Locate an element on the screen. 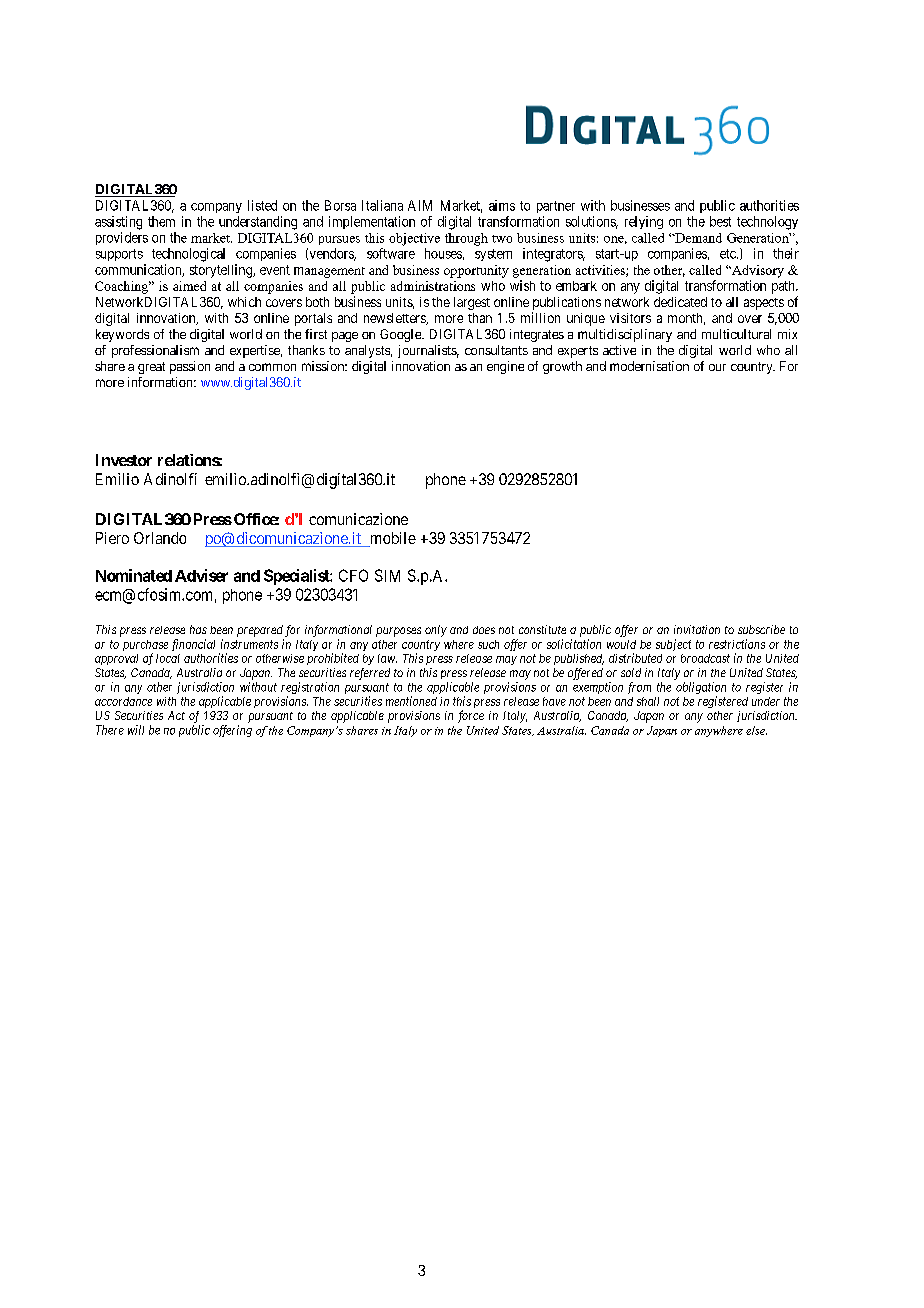  them is located at coordinates (161, 221).
